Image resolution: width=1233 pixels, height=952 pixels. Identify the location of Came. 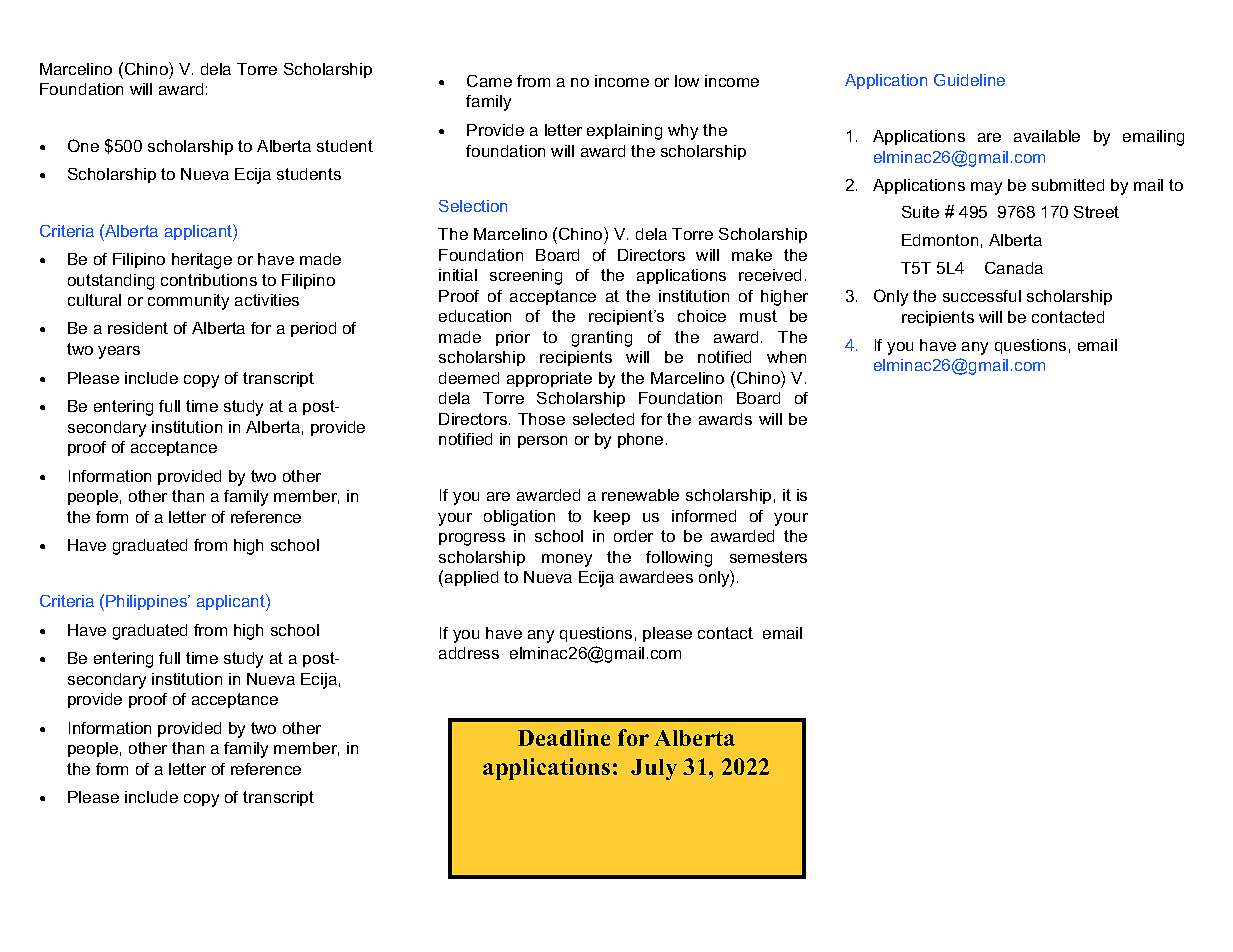
(489, 81).
